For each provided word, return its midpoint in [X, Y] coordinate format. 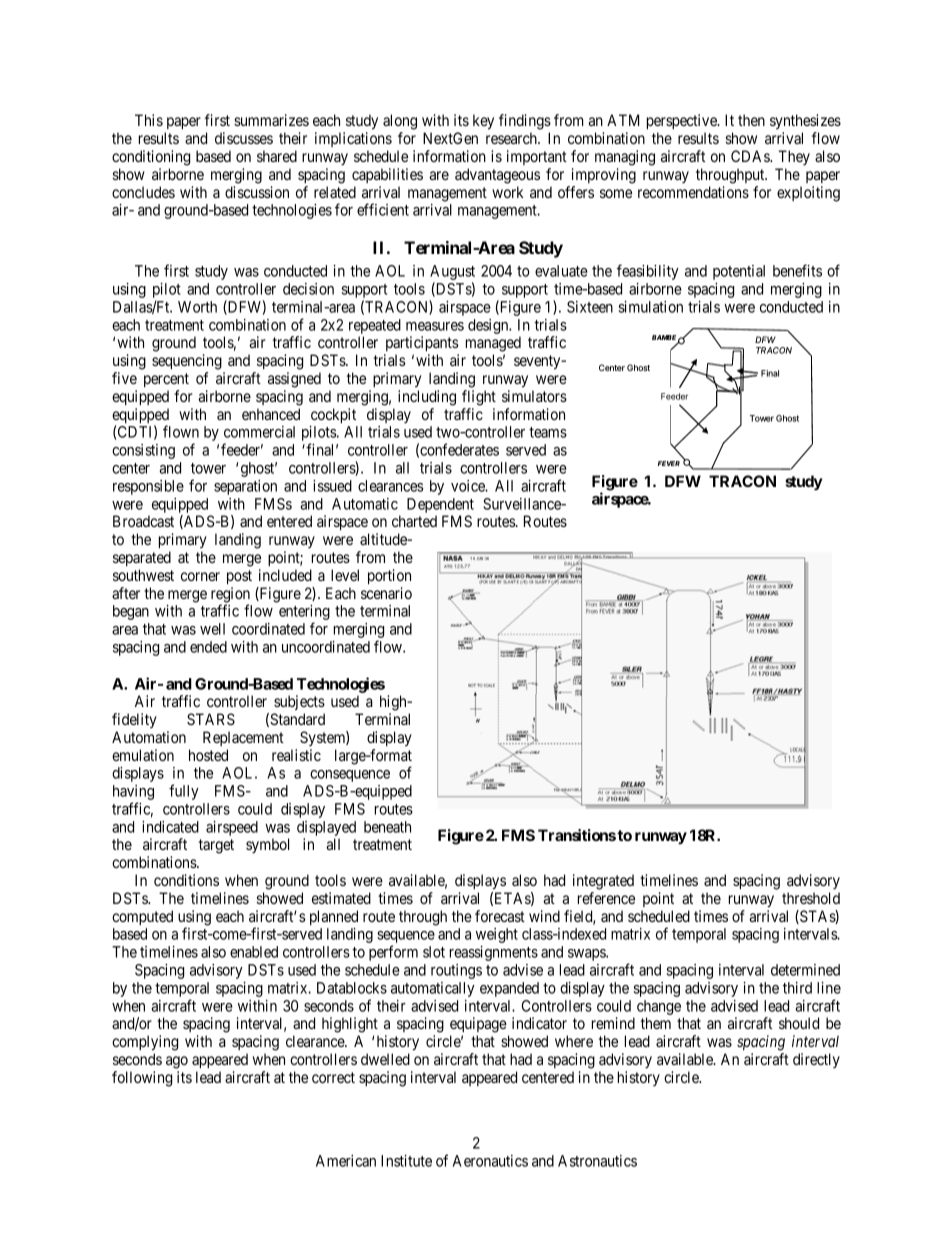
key [483, 122]
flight [479, 398]
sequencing [187, 362]
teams [548, 432]
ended [208, 647]
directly [816, 1060]
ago [177, 1062]
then [751, 120]
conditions [186, 880]
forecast [500, 916]
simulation [651, 307]
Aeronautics [490, 1161]
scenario [386, 593]
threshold [811, 898]
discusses [244, 138]
